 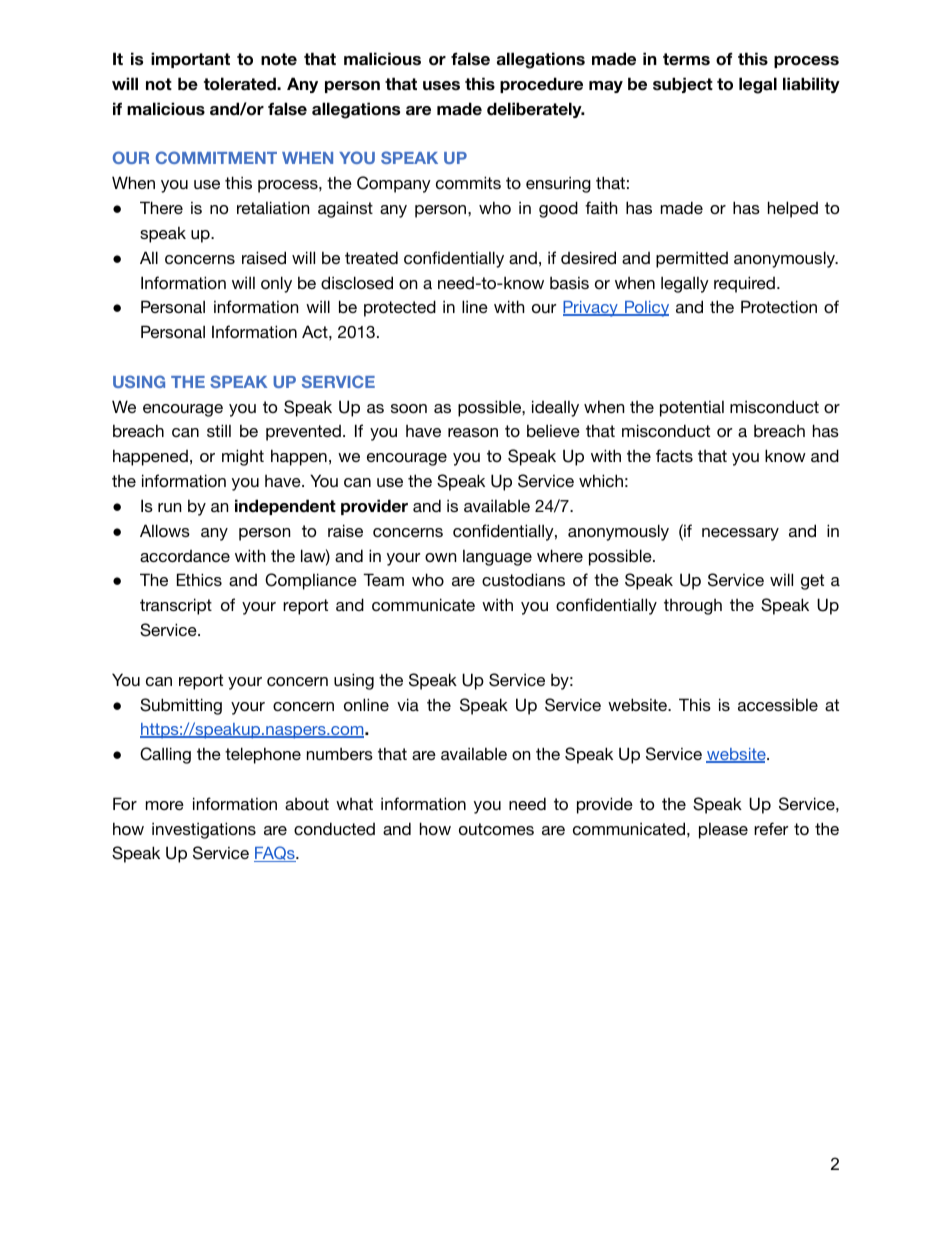 What do you see at coordinates (473, 432) in the screenshot?
I see `reason` at bounding box center [473, 432].
